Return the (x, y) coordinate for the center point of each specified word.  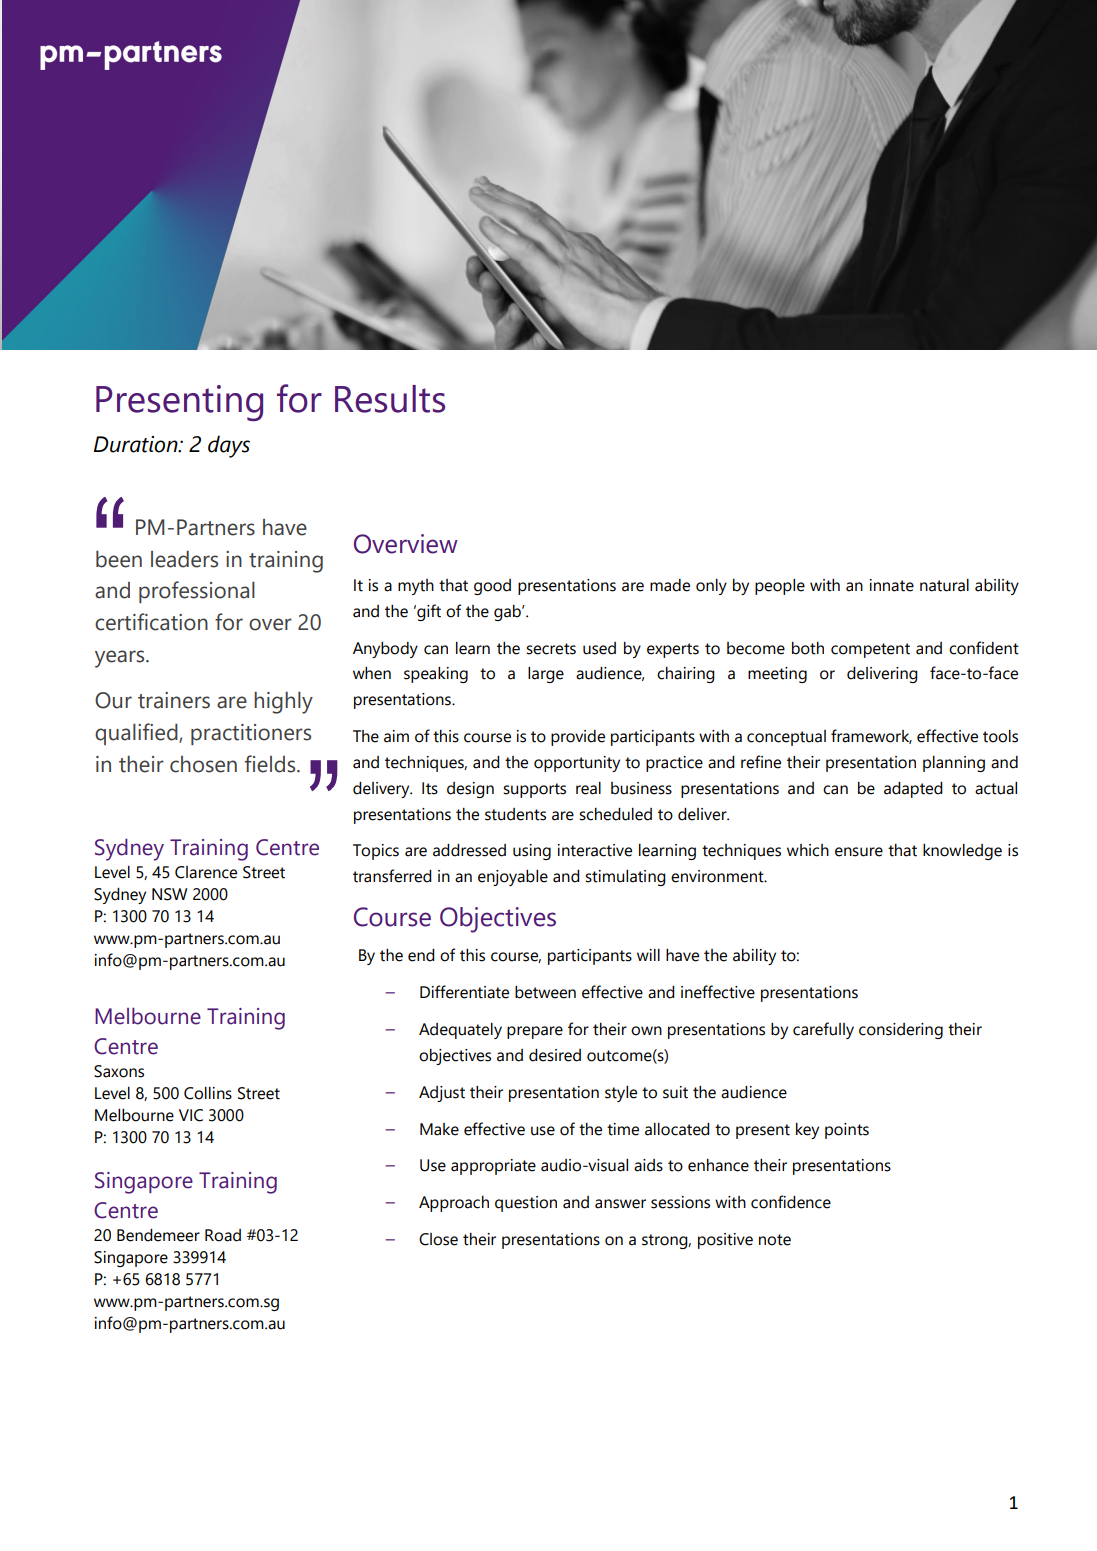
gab (508, 613)
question (526, 1204)
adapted (913, 790)
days (229, 446)
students (515, 814)
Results (390, 399)
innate (891, 585)
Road (223, 1235)
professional (197, 592)
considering (901, 1031)
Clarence (206, 872)
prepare (535, 1032)
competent (870, 650)
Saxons (119, 1071)
